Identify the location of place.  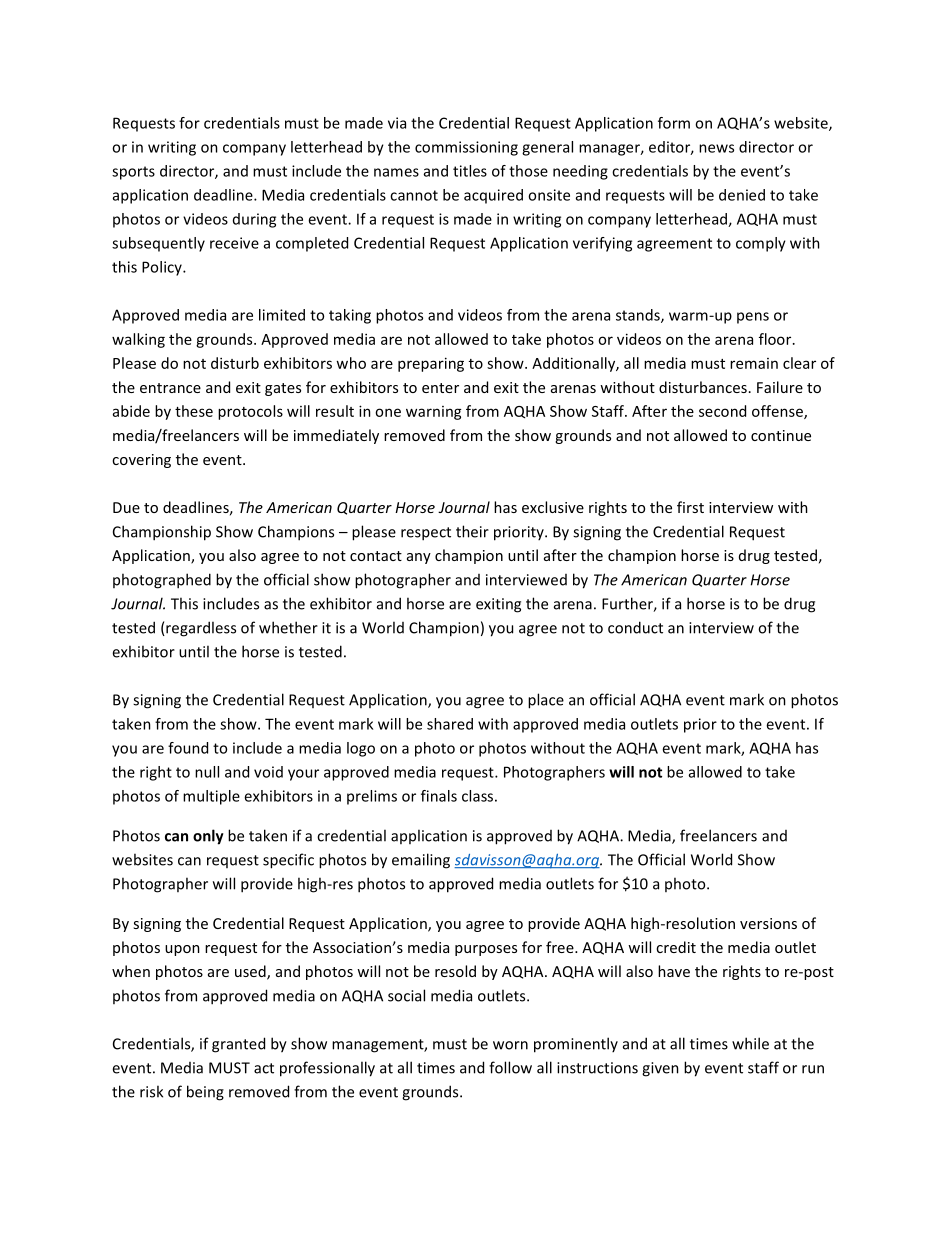
(546, 701).
